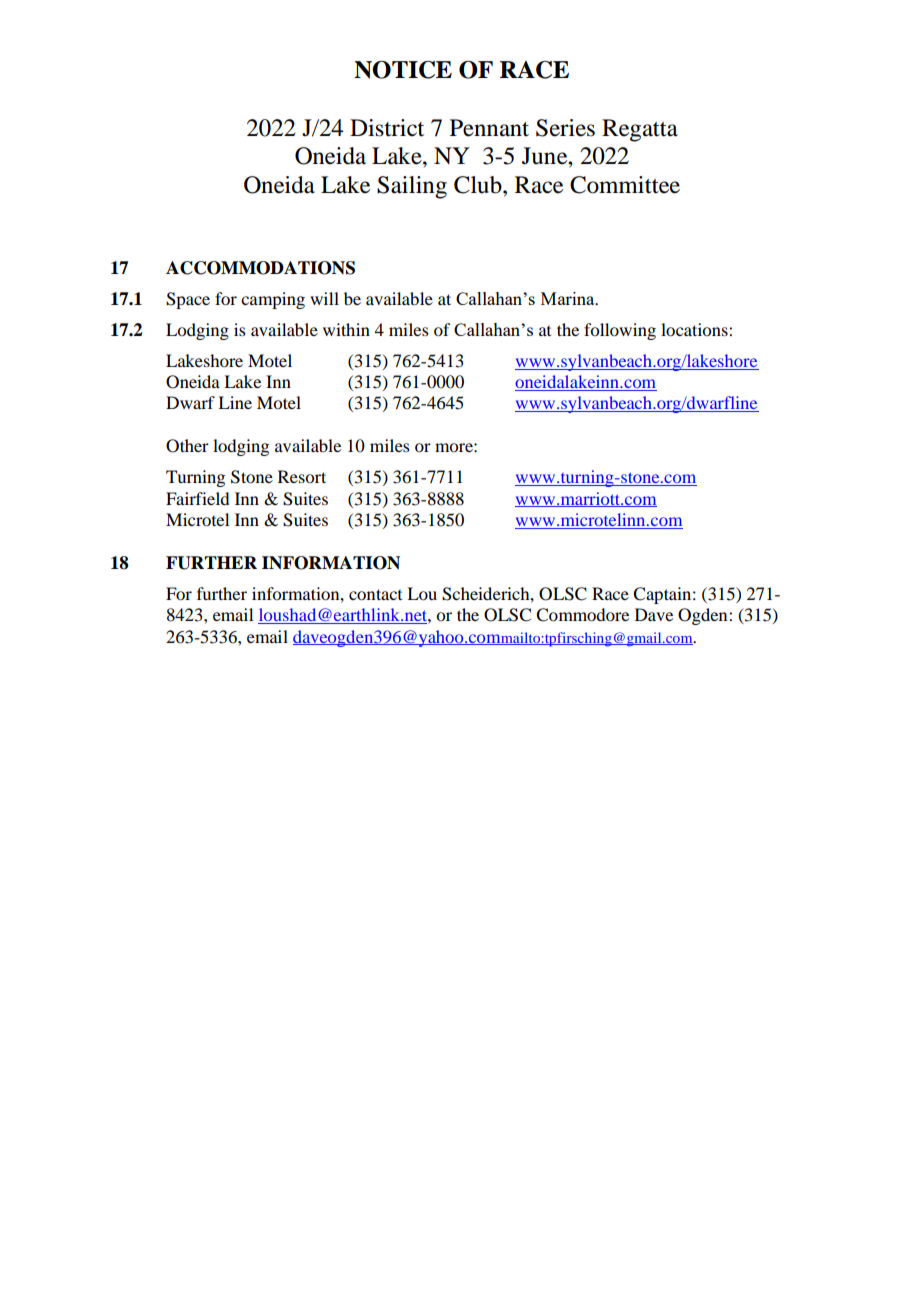 The image size is (924, 1308). What do you see at coordinates (187, 446) in the page?
I see `Other` at bounding box center [187, 446].
